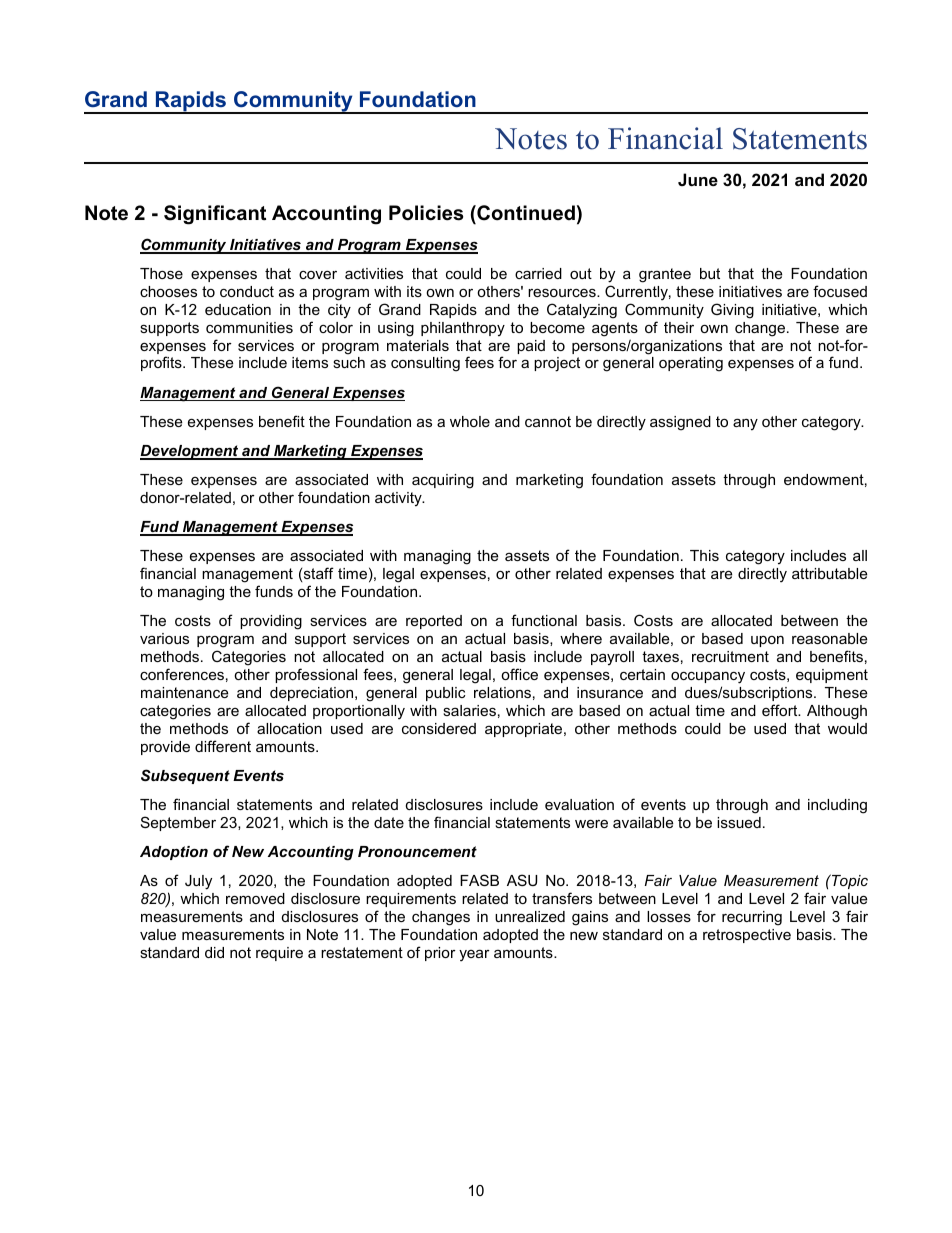 The image size is (952, 1233). What do you see at coordinates (185, 776) in the screenshot?
I see `Subsequent` at bounding box center [185, 776].
